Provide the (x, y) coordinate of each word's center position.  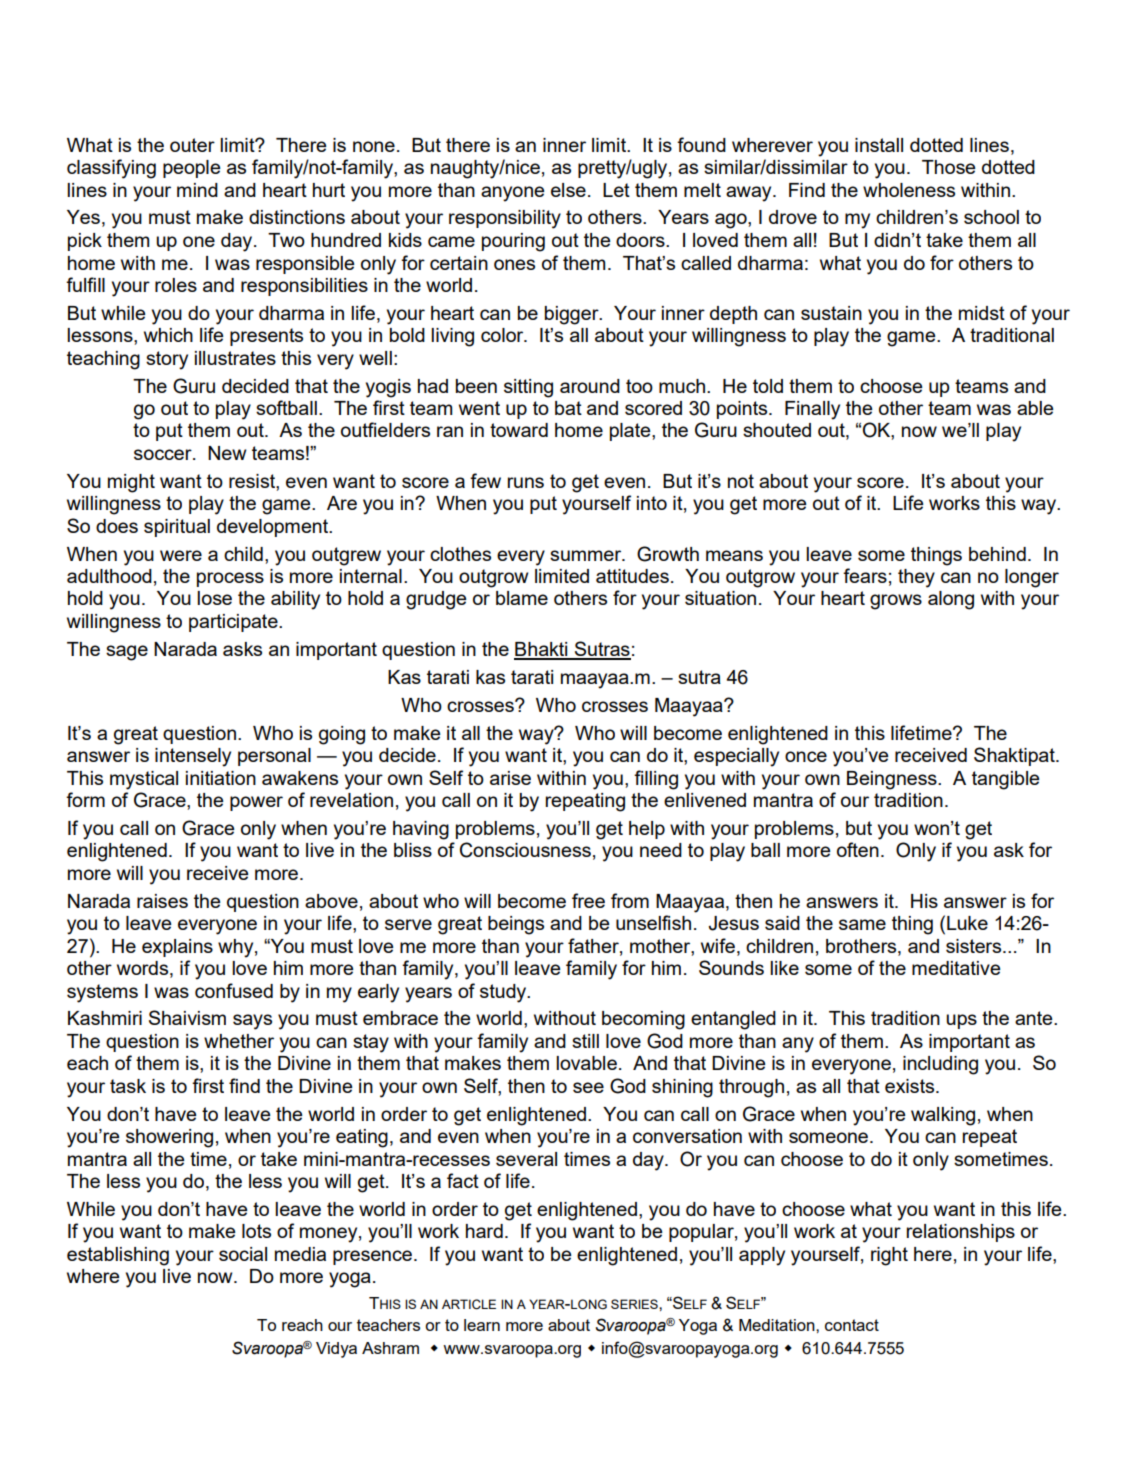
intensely (193, 757)
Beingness (893, 780)
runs (526, 482)
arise (510, 778)
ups (961, 1021)
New (227, 453)
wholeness (909, 190)
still (585, 1041)
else (568, 190)
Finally (812, 410)
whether (239, 1041)
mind (197, 190)
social (243, 1254)
